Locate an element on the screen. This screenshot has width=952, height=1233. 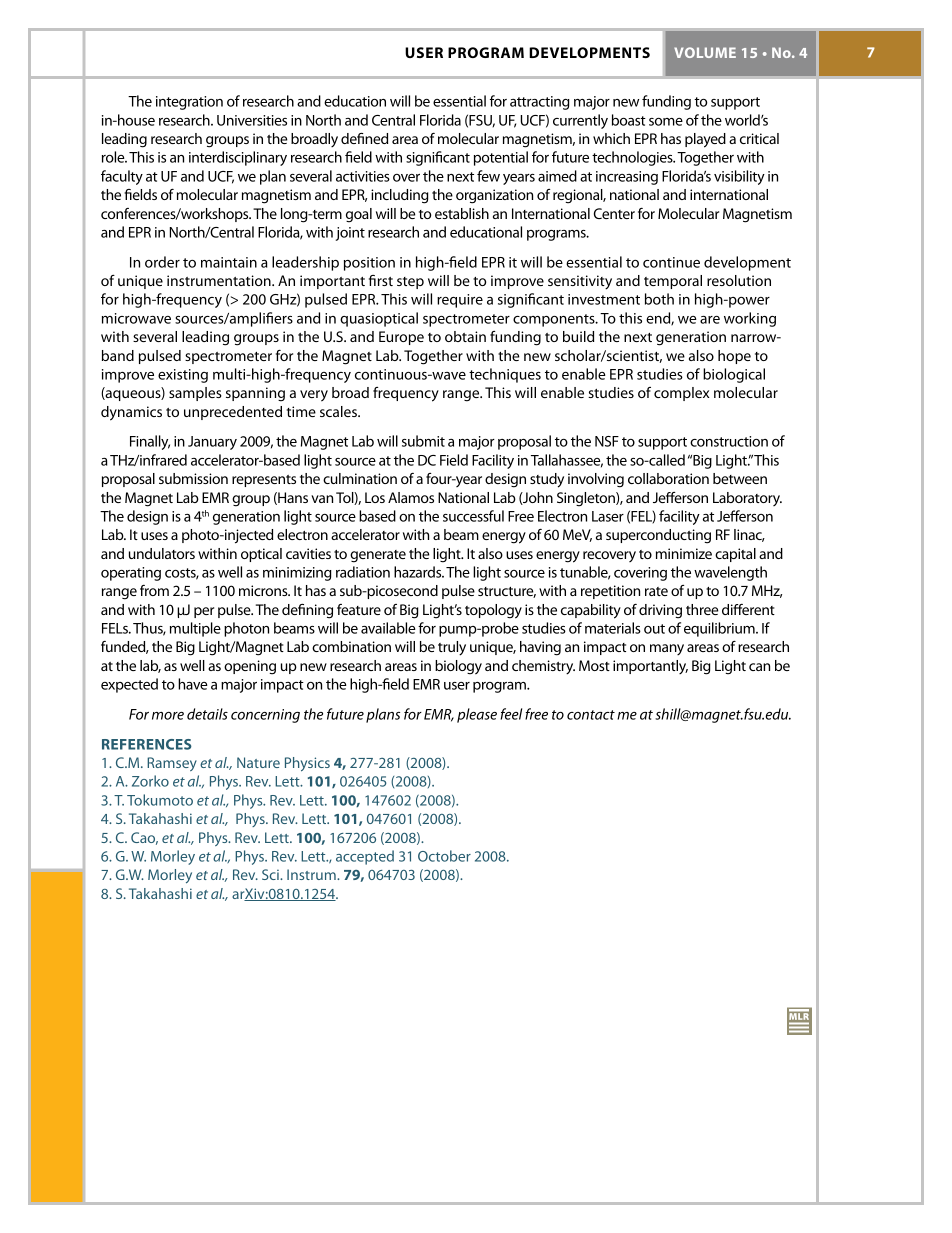
integration is located at coordinates (189, 103).
